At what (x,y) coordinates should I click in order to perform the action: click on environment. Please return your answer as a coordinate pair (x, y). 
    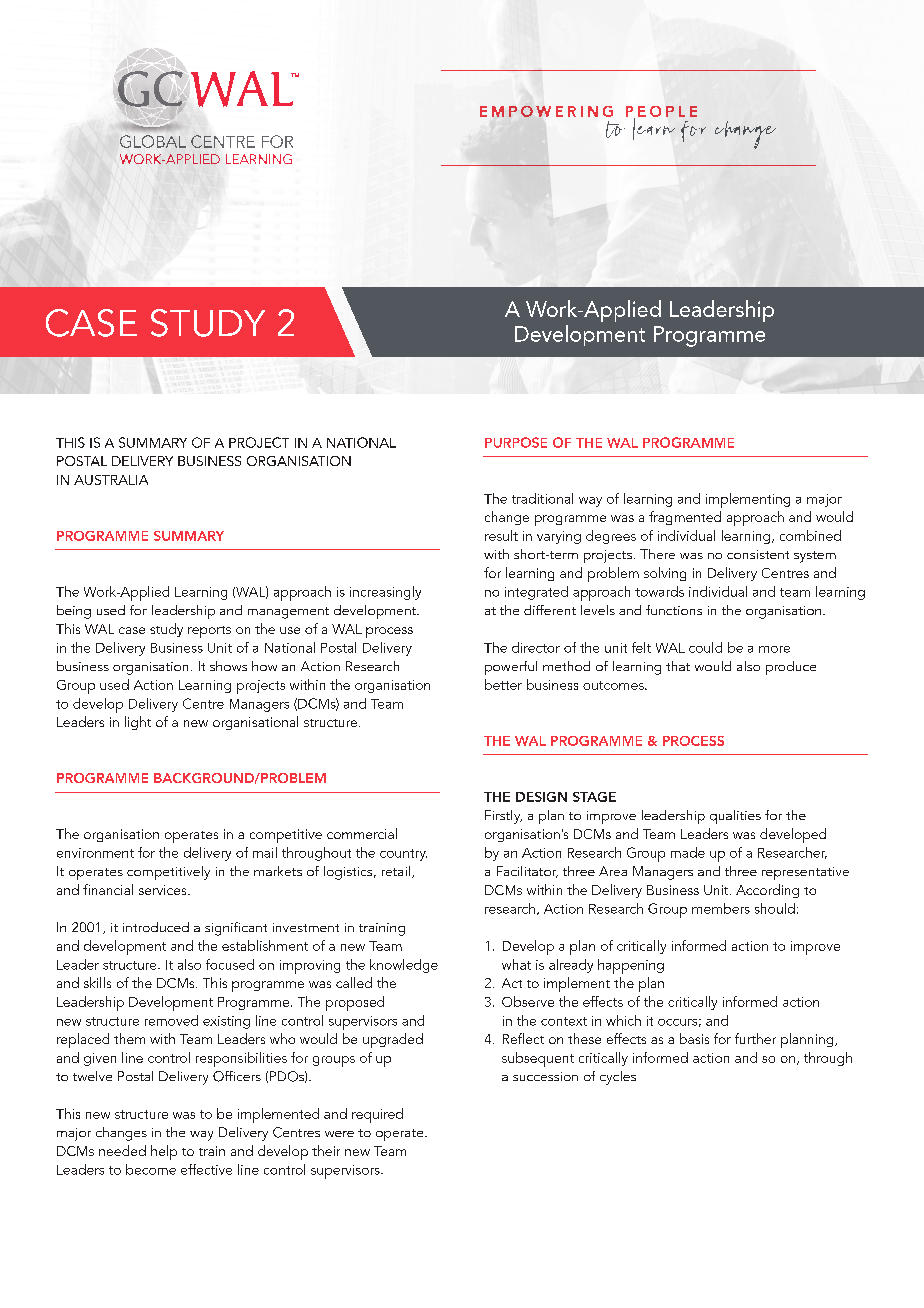
    Looking at the image, I should click on (95, 853).
